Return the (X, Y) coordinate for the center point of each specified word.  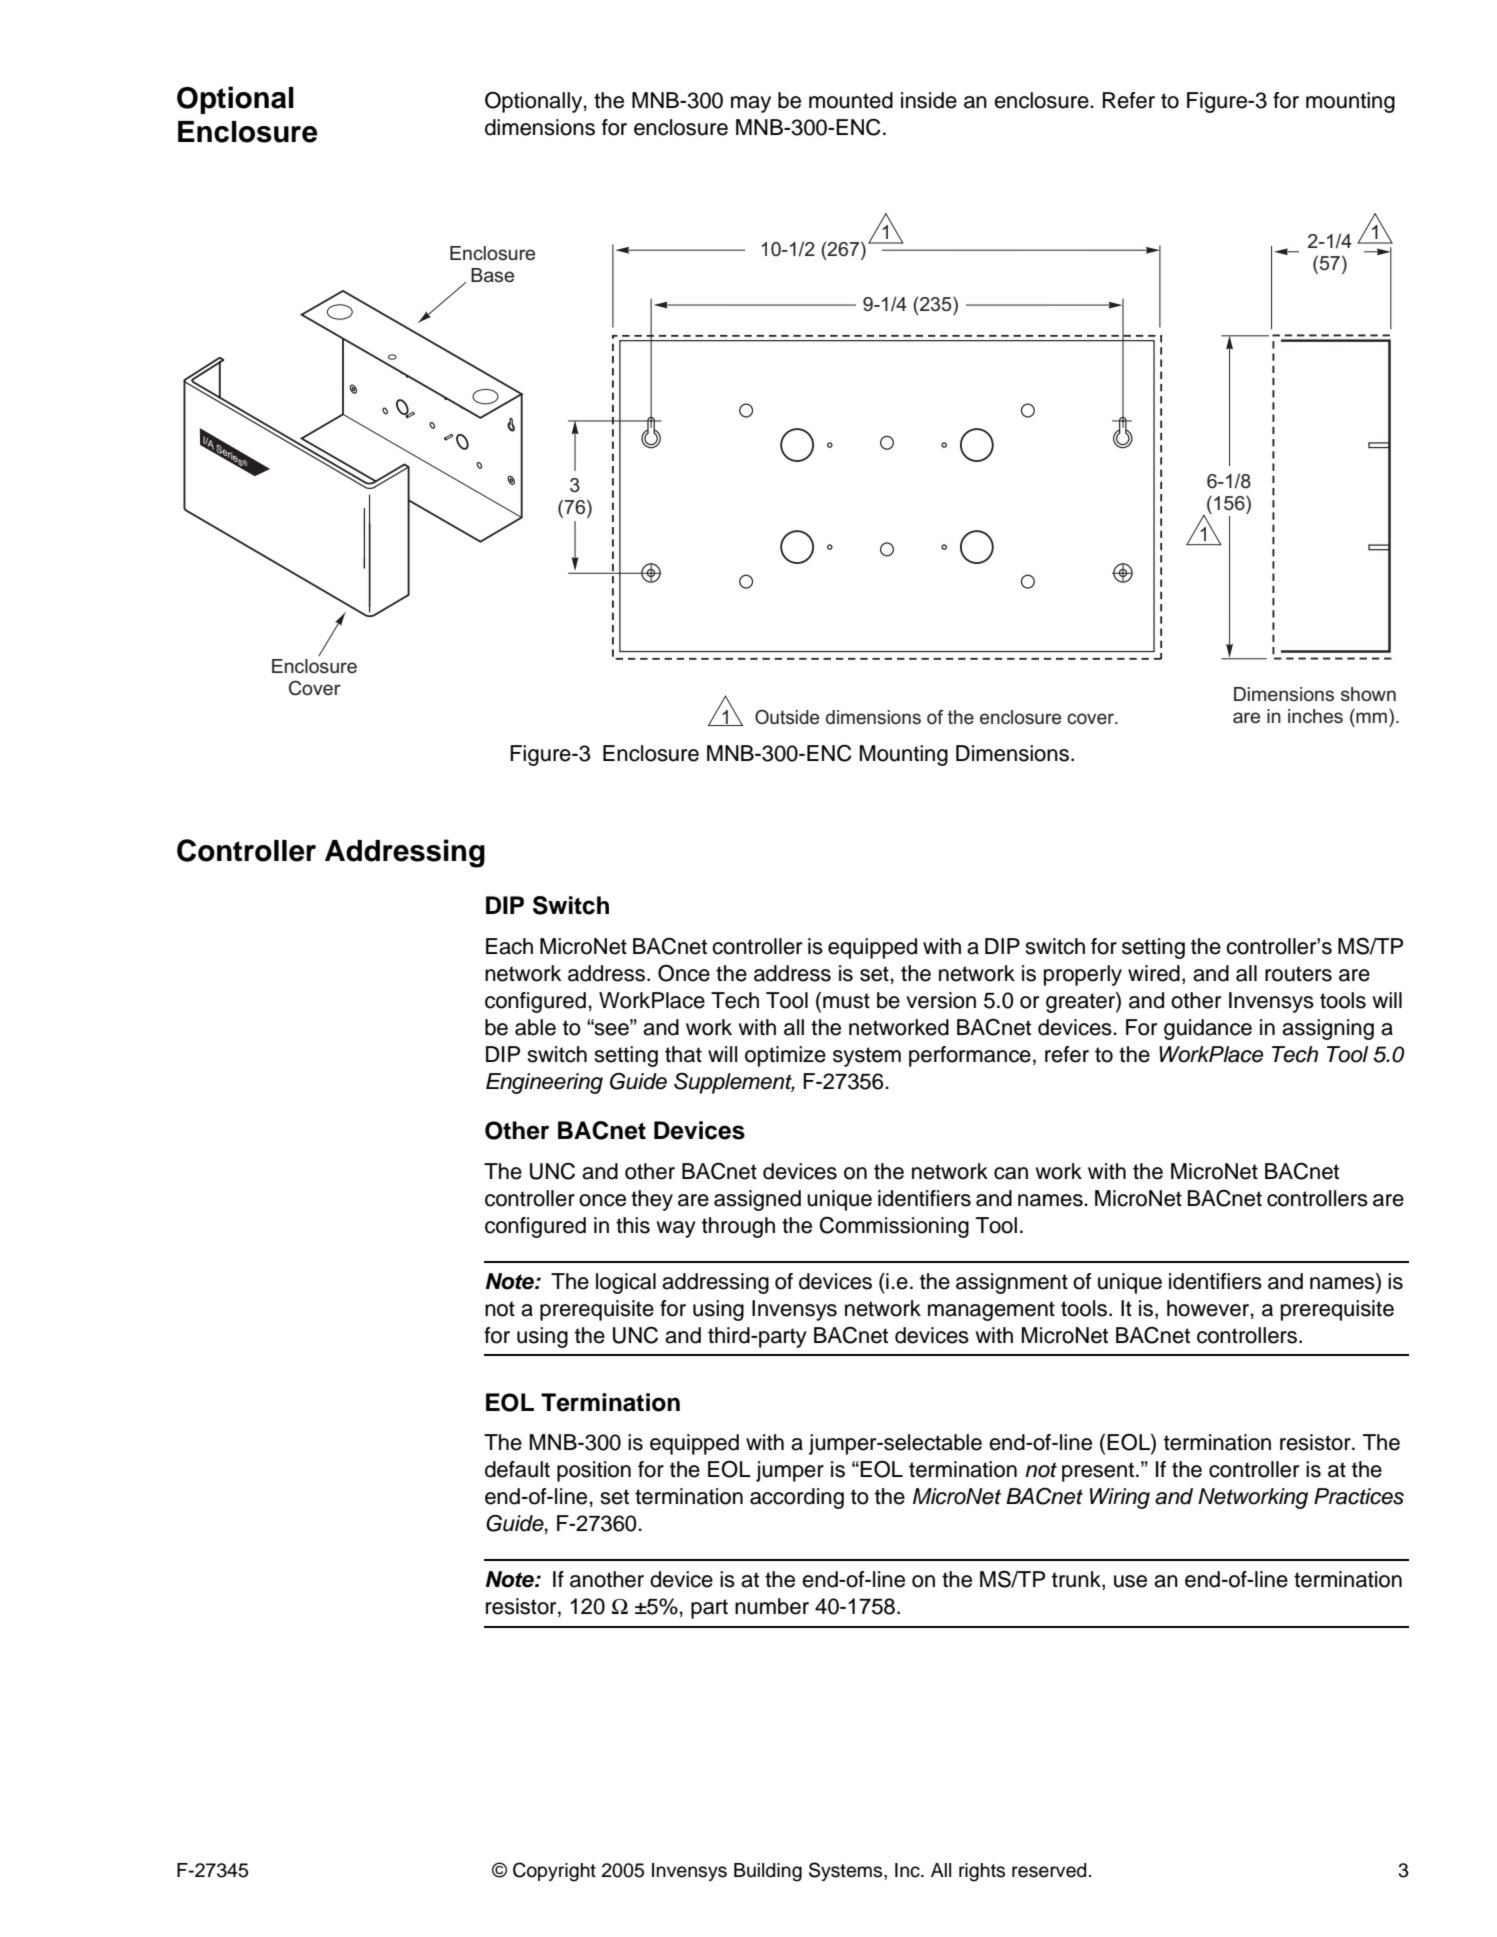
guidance (1208, 1029)
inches (1315, 716)
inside (929, 100)
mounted (851, 100)
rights (982, 1872)
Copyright (554, 1872)
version (941, 1000)
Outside (787, 717)
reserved (1049, 1870)
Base (492, 275)
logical (626, 1283)
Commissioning (894, 1227)
